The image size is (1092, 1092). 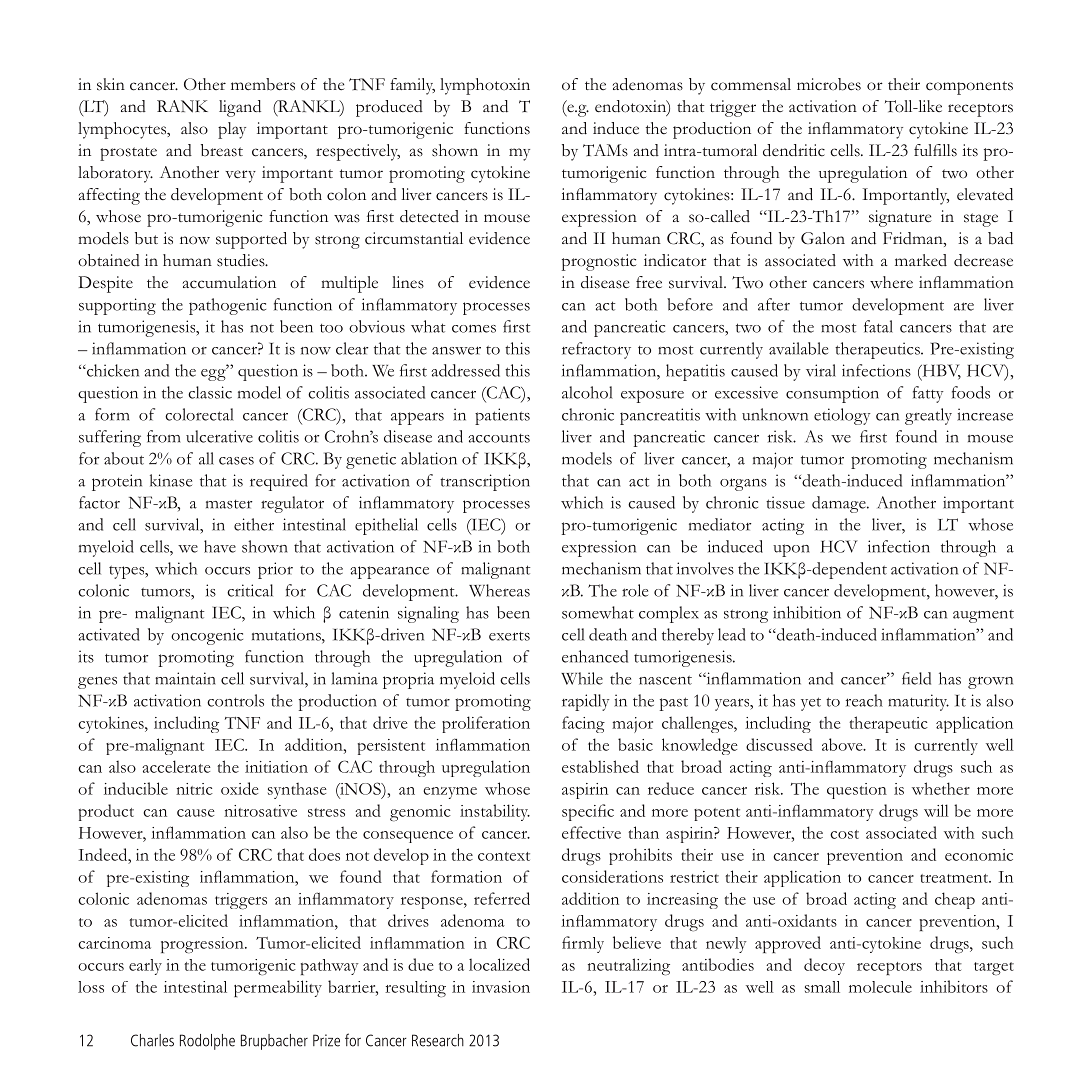 I want to click on molecule, so click(x=880, y=987).
